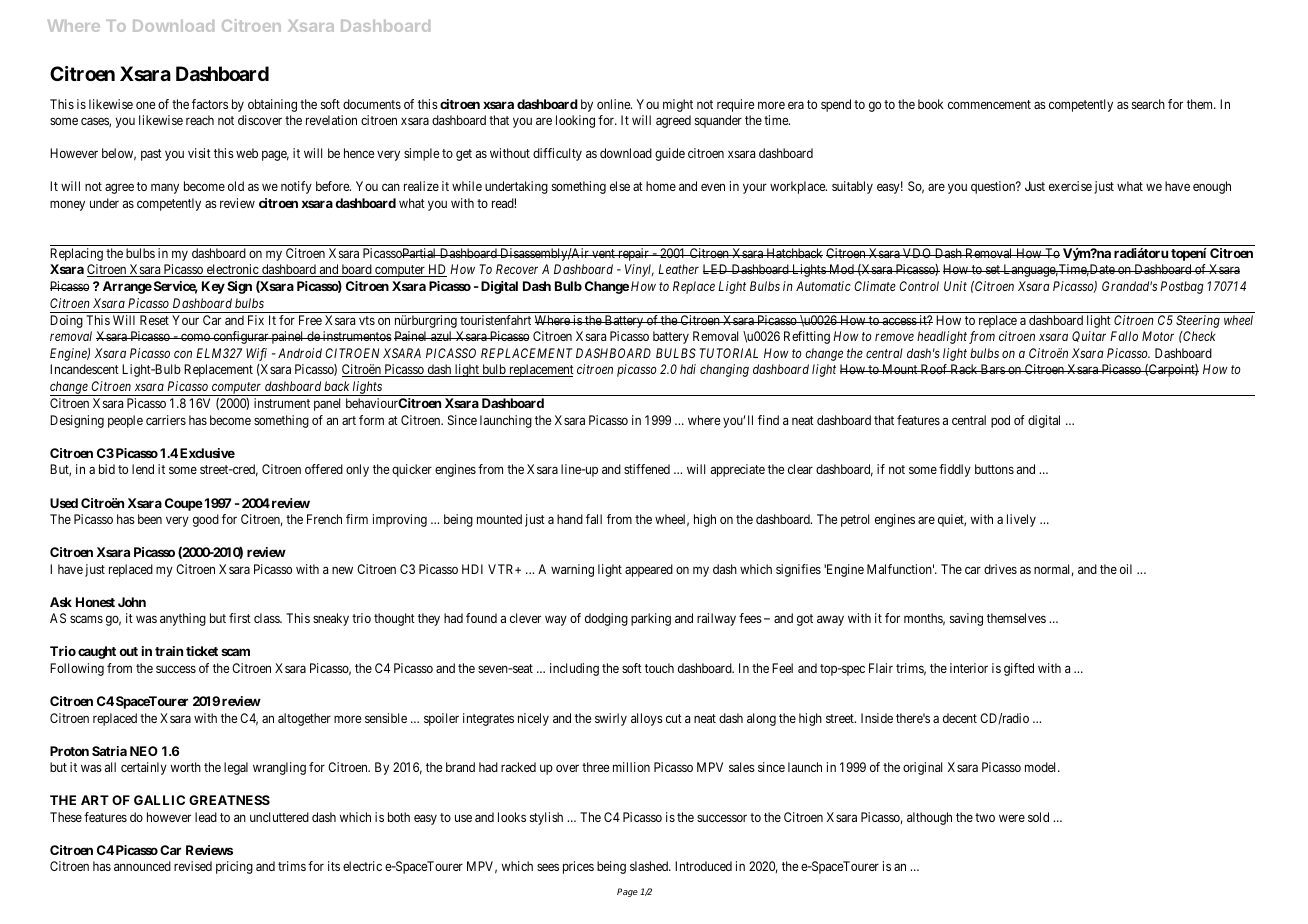 The width and height of the screenshot is (1308, 924). Describe the element at coordinates (1021, 520) in the screenshot. I see `lively` at that location.
